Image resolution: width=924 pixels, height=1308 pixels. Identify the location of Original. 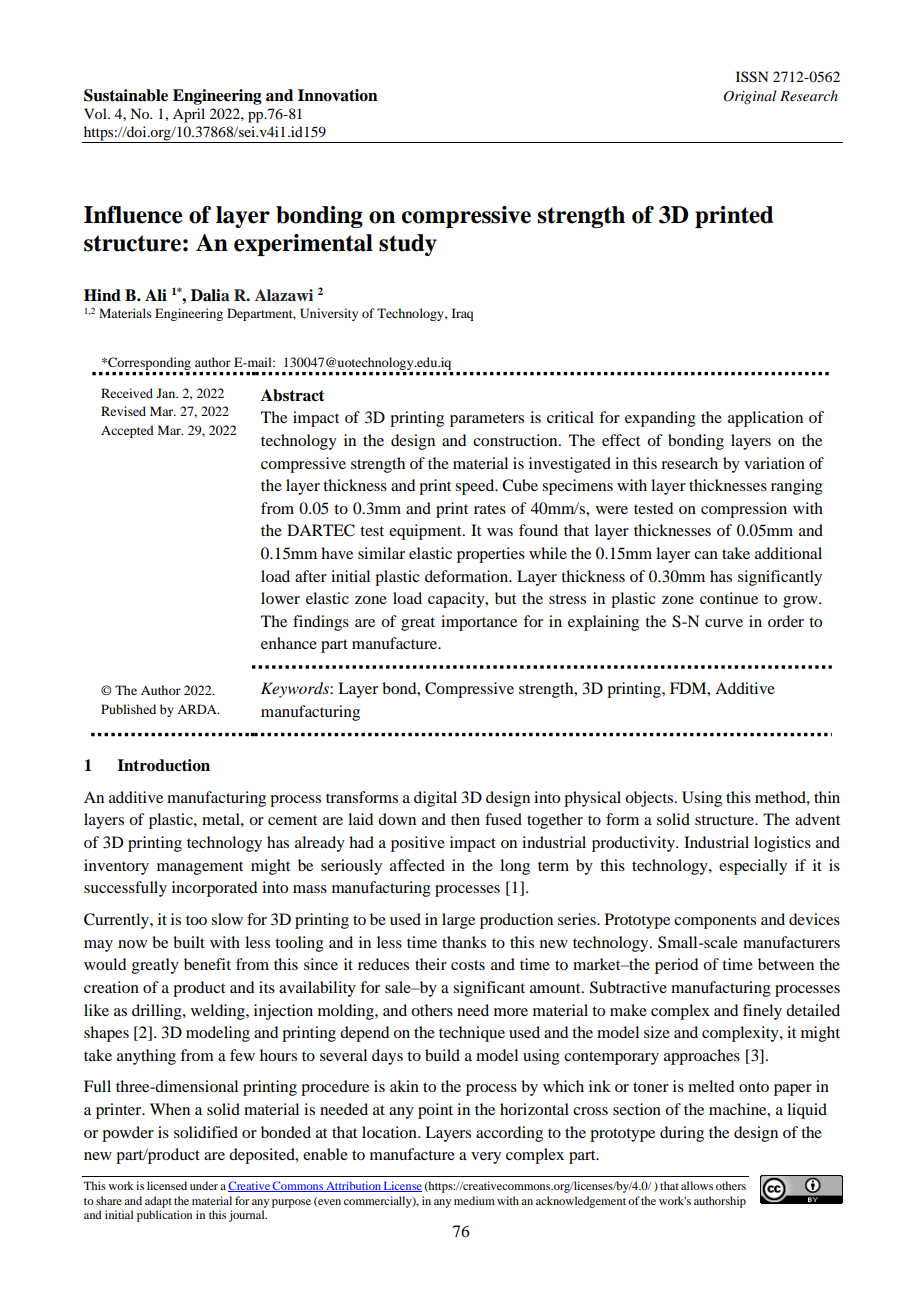
(750, 97).
